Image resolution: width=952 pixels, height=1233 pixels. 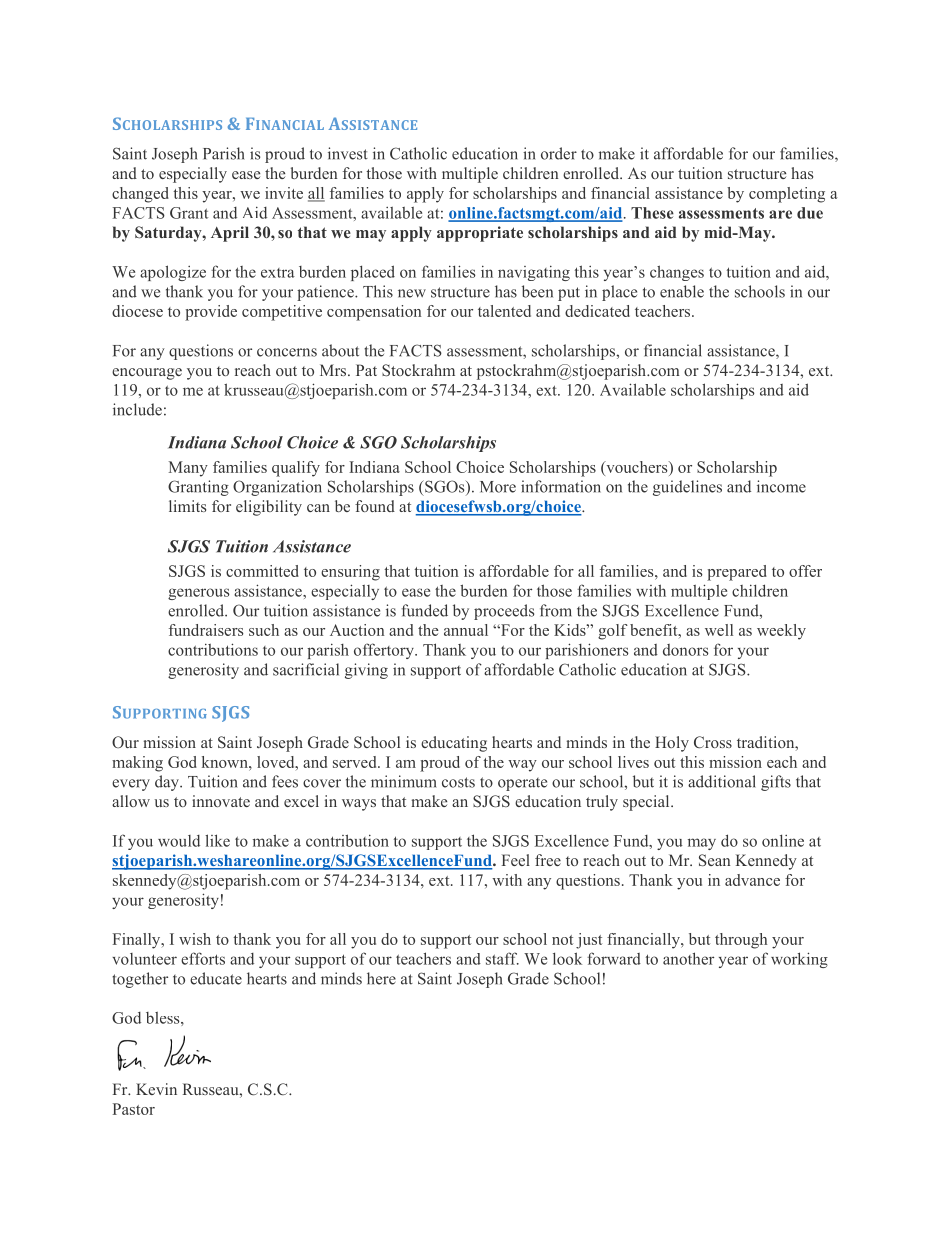 I want to click on completing, so click(x=787, y=195).
